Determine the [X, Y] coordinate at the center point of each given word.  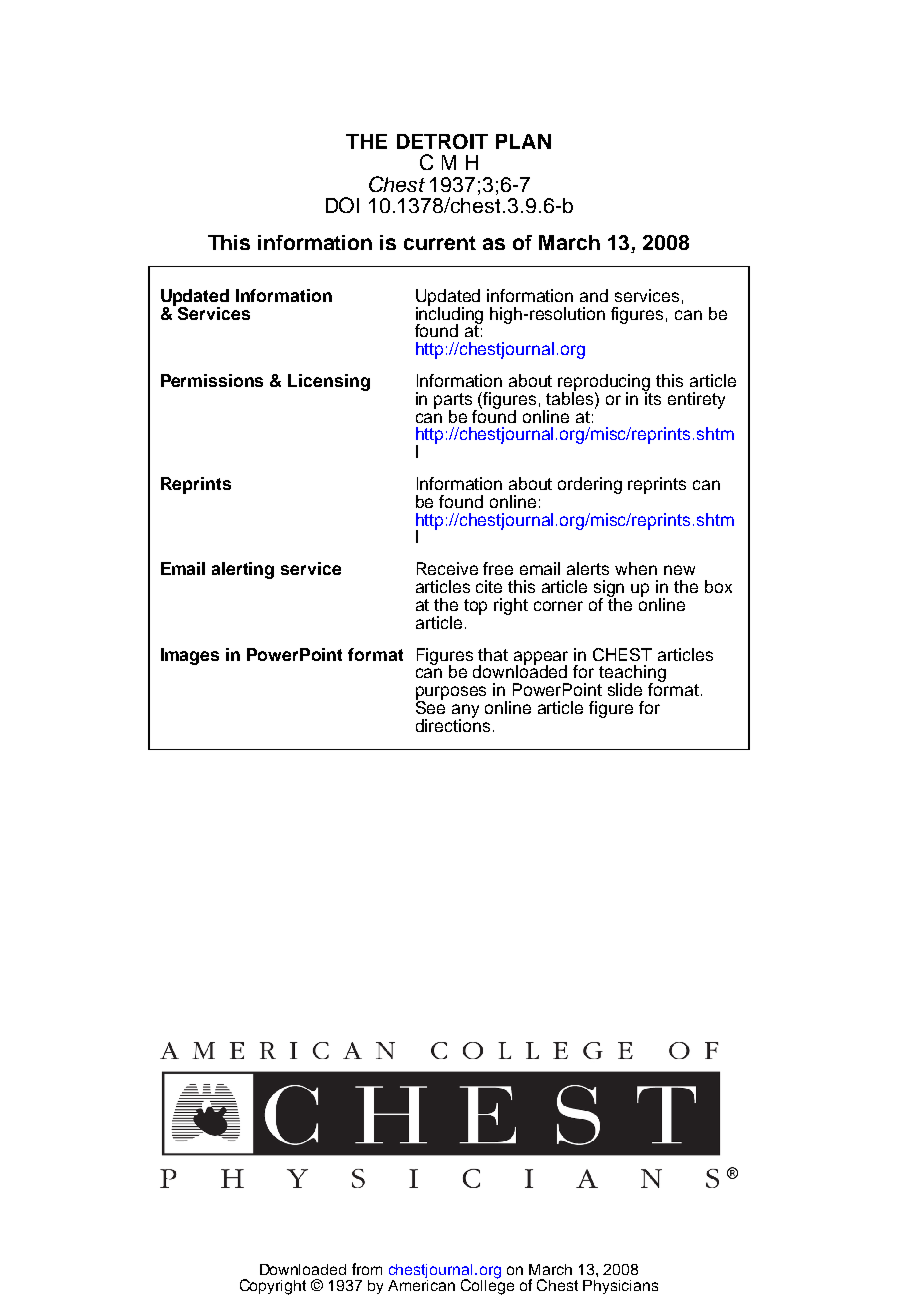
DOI [342, 205]
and [594, 295]
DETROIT [442, 141]
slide [625, 689]
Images [190, 656]
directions [453, 724]
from [367, 1269]
